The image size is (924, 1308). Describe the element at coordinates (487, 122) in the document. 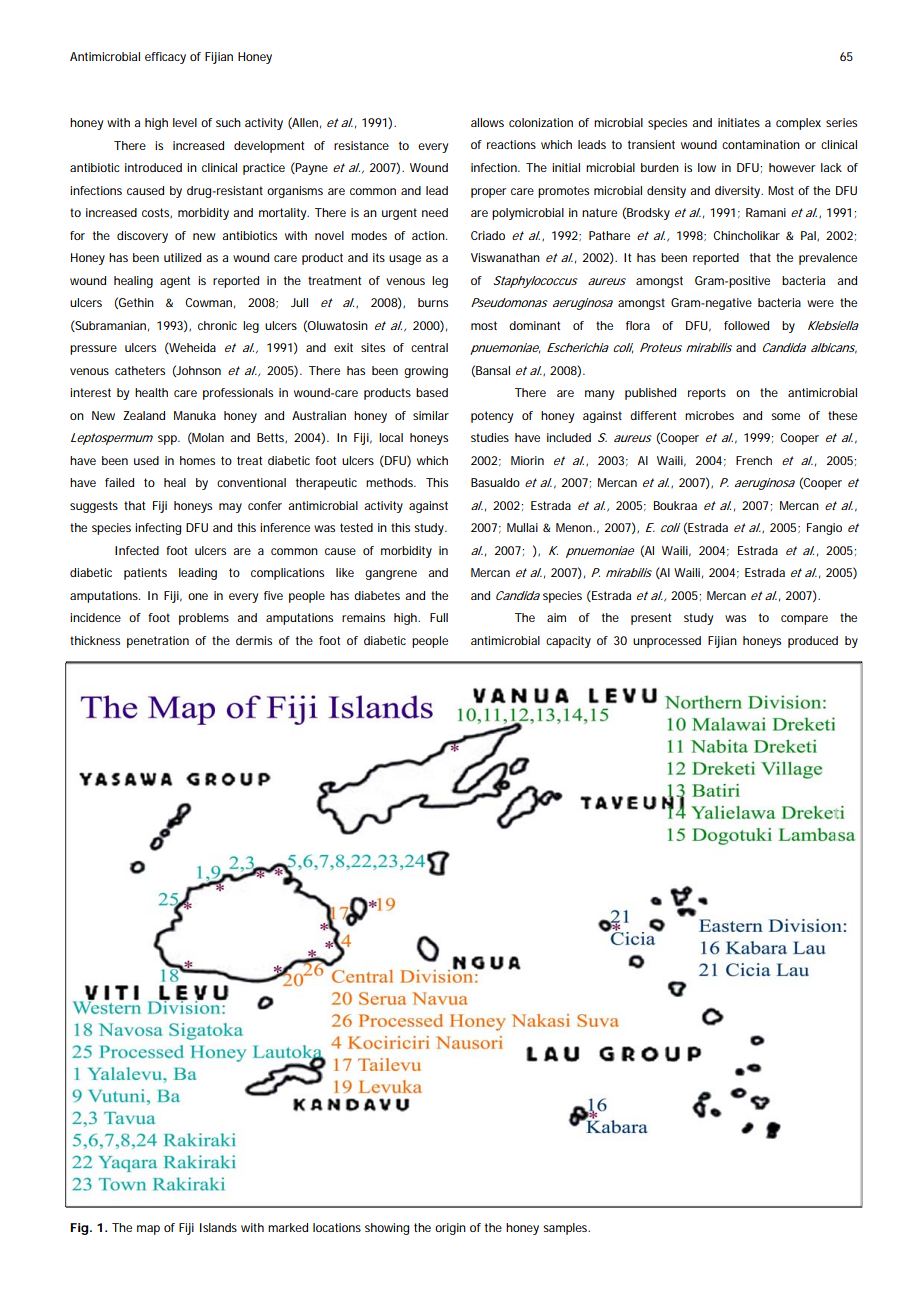

I see `allows` at that location.
